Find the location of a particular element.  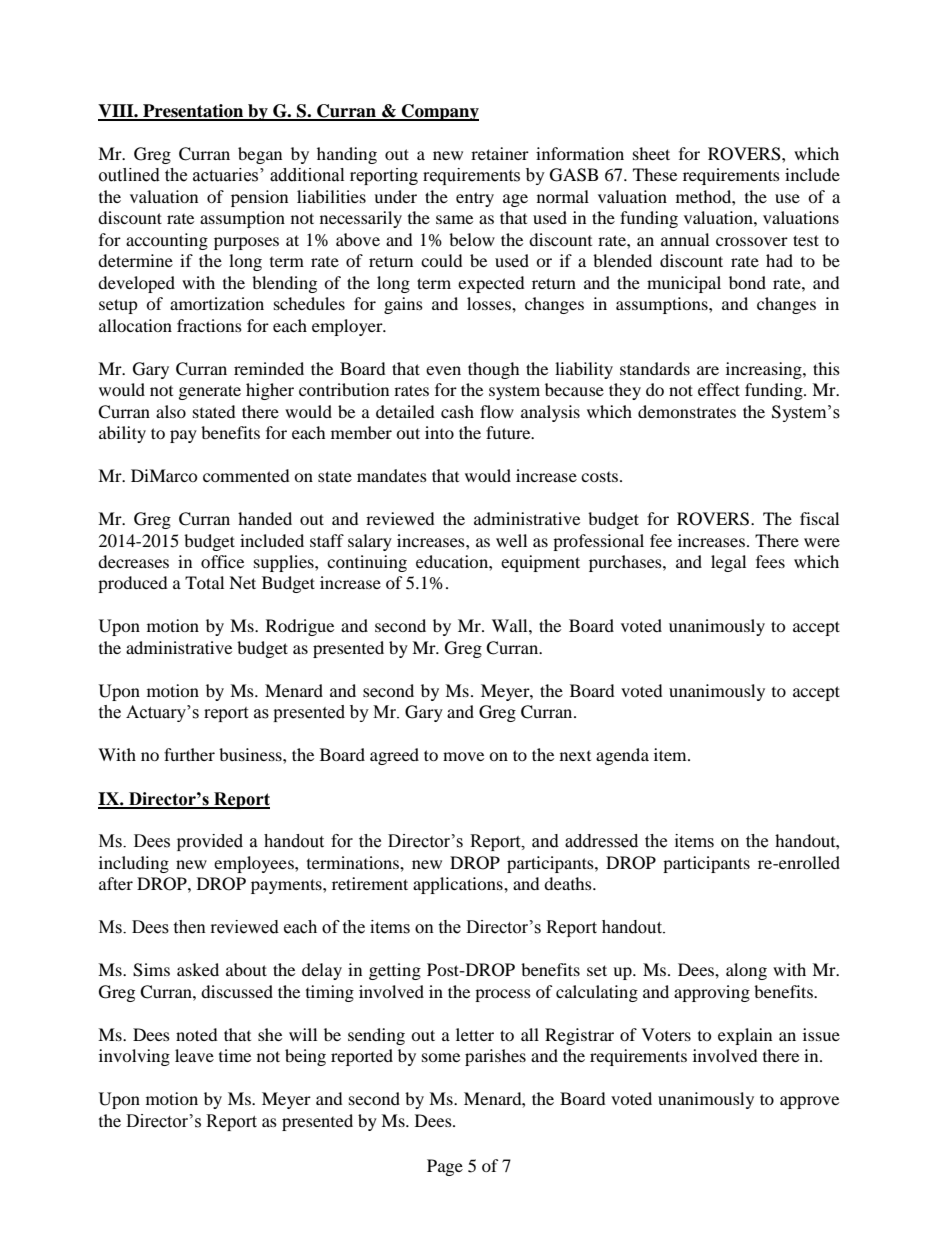

retainer is located at coordinates (500, 153).
